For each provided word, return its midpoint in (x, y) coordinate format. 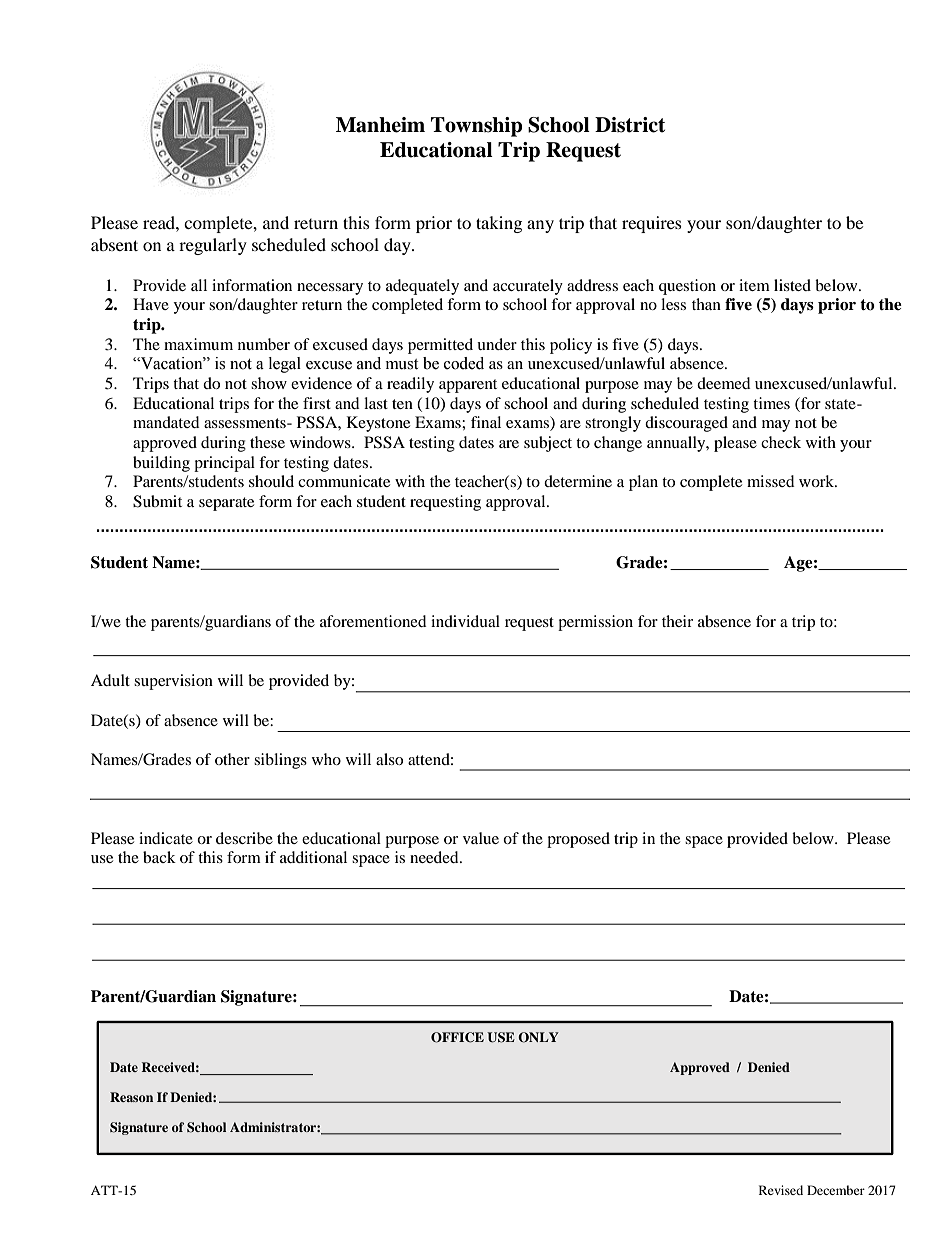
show (269, 383)
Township (477, 127)
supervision (173, 682)
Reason (131, 1097)
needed (435, 857)
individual (465, 621)
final (486, 422)
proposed (578, 840)
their (677, 621)
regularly (213, 246)
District (630, 125)
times (771, 403)
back (159, 857)
